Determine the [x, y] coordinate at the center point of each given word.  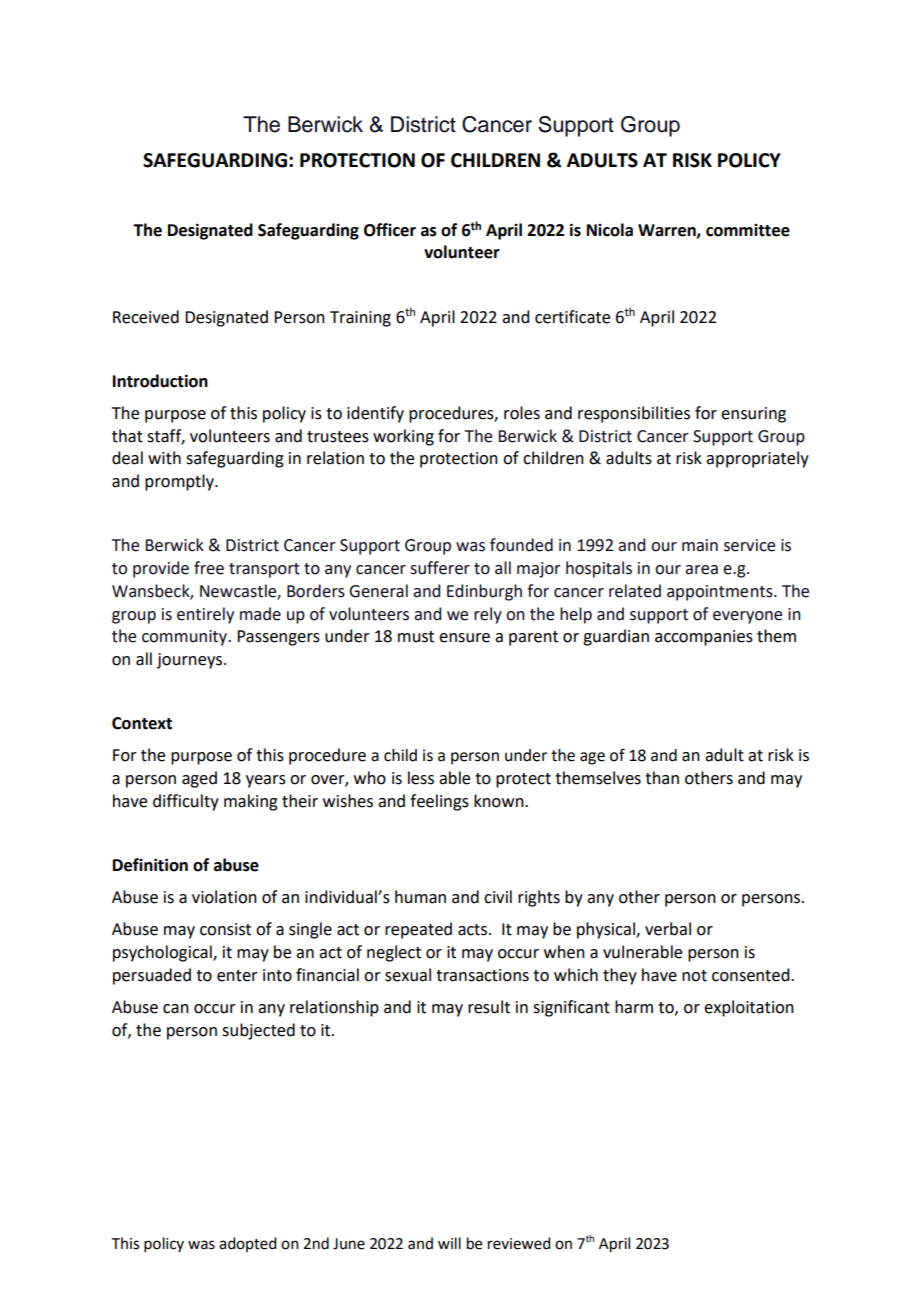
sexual [408, 975]
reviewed [519, 1243]
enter [237, 976]
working [403, 437]
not [694, 976]
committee [748, 230]
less [421, 778]
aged [199, 779]
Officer [390, 230]
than [662, 778]
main [700, 545]
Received [146, 317]
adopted [247, 1244]
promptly [181, 482]
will [449, 1243]
